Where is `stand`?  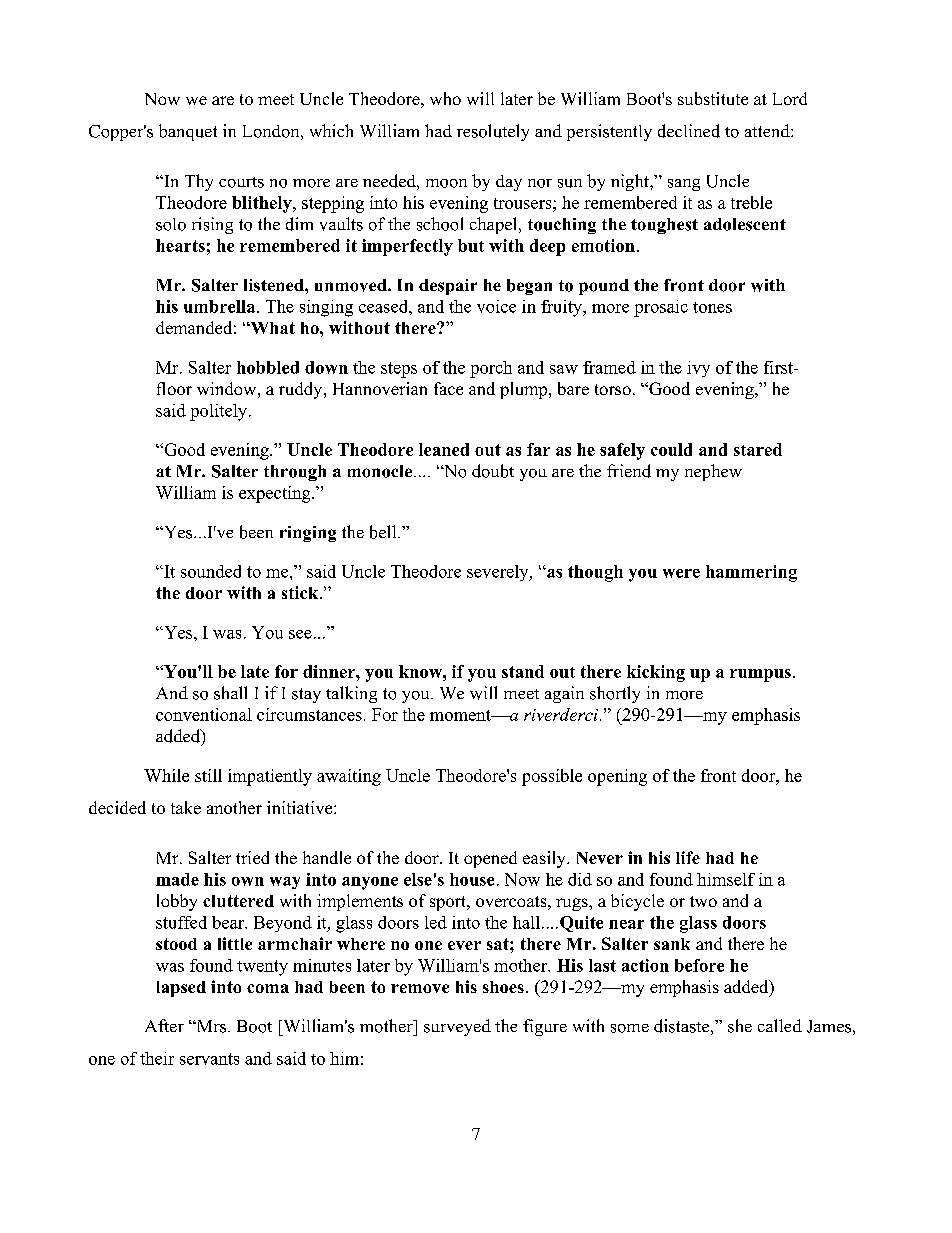
stand is located at coordinates (523, 671).
